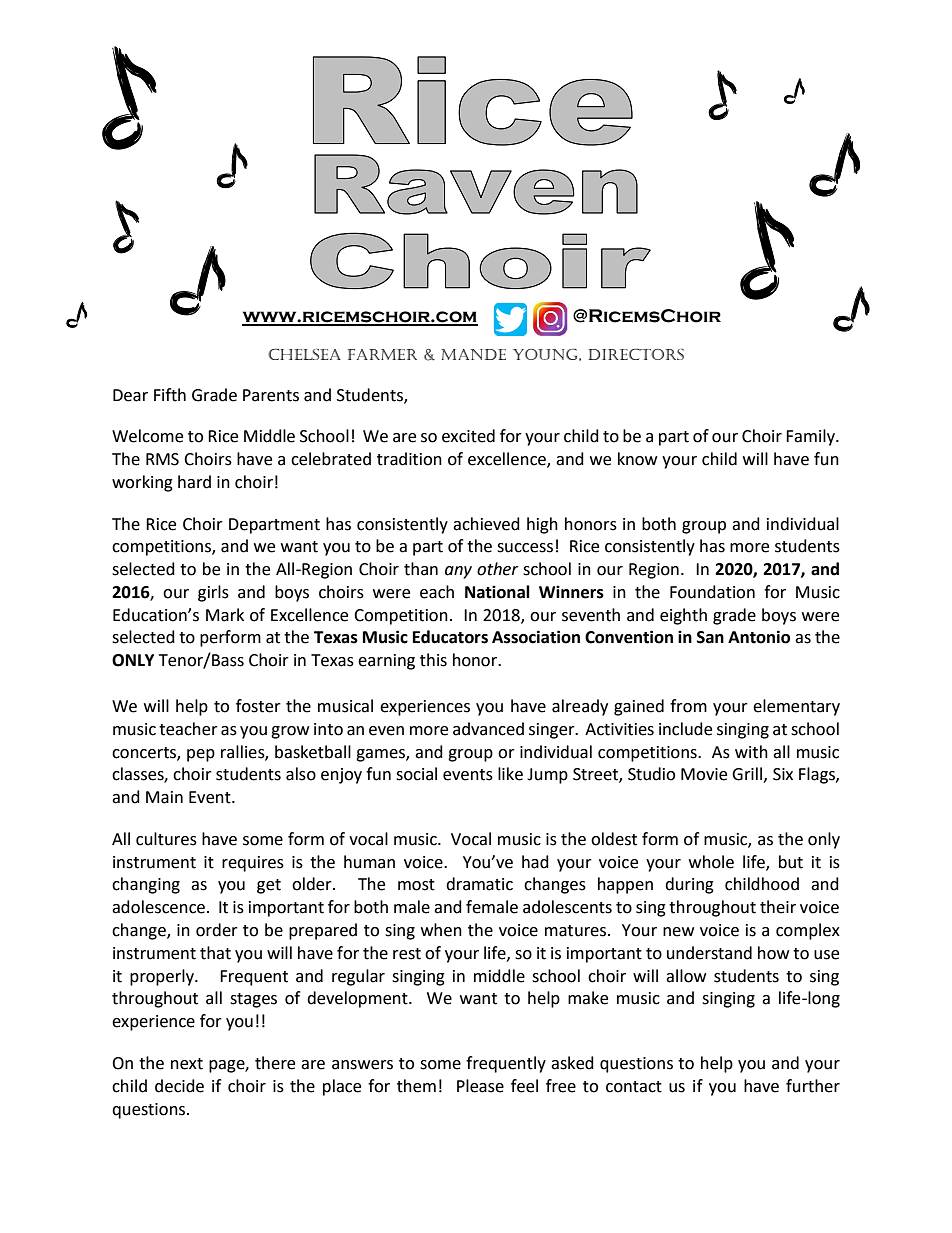  I want to click on Fifth, so click(170, 395).
